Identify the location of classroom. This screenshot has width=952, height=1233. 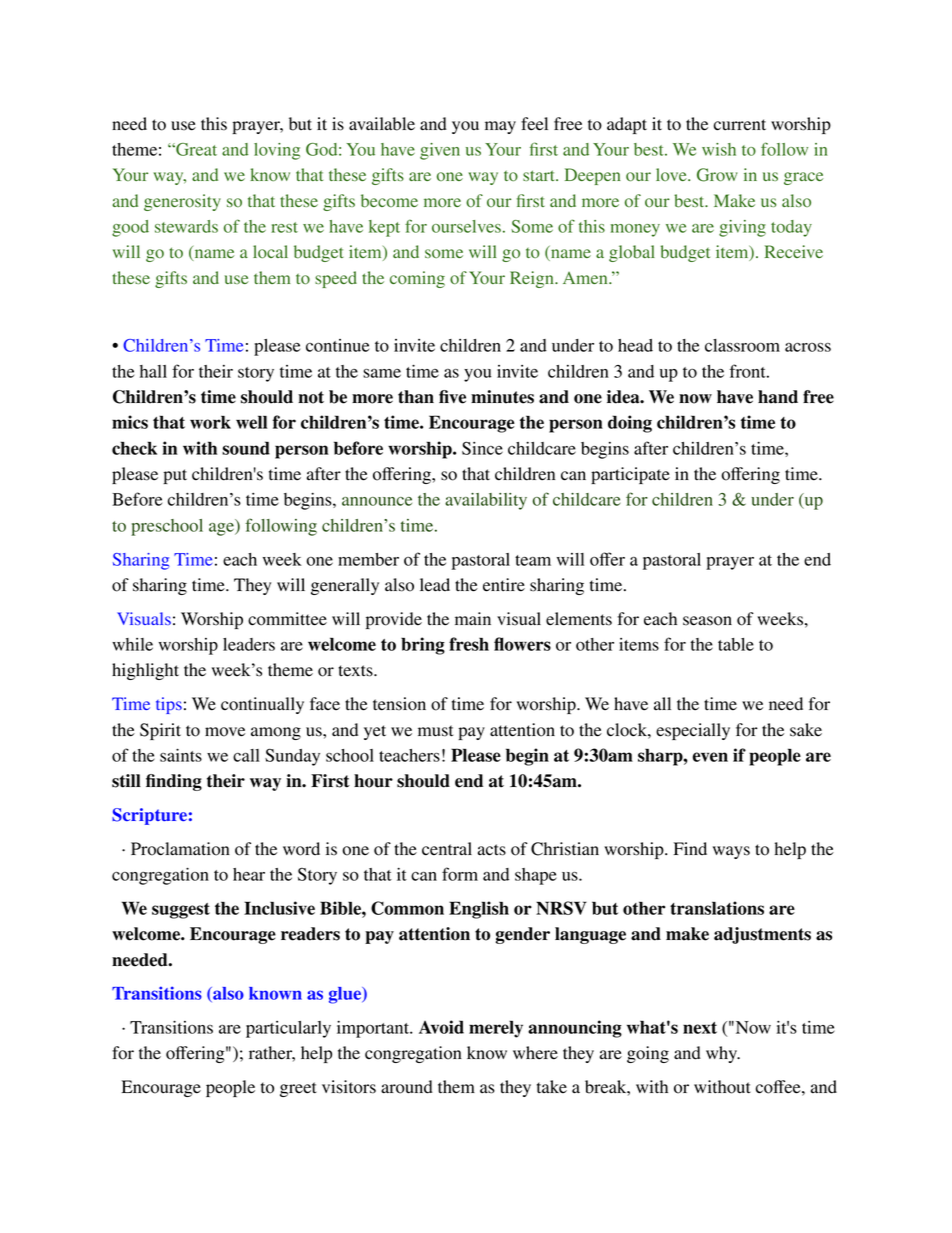
(742, 345).
